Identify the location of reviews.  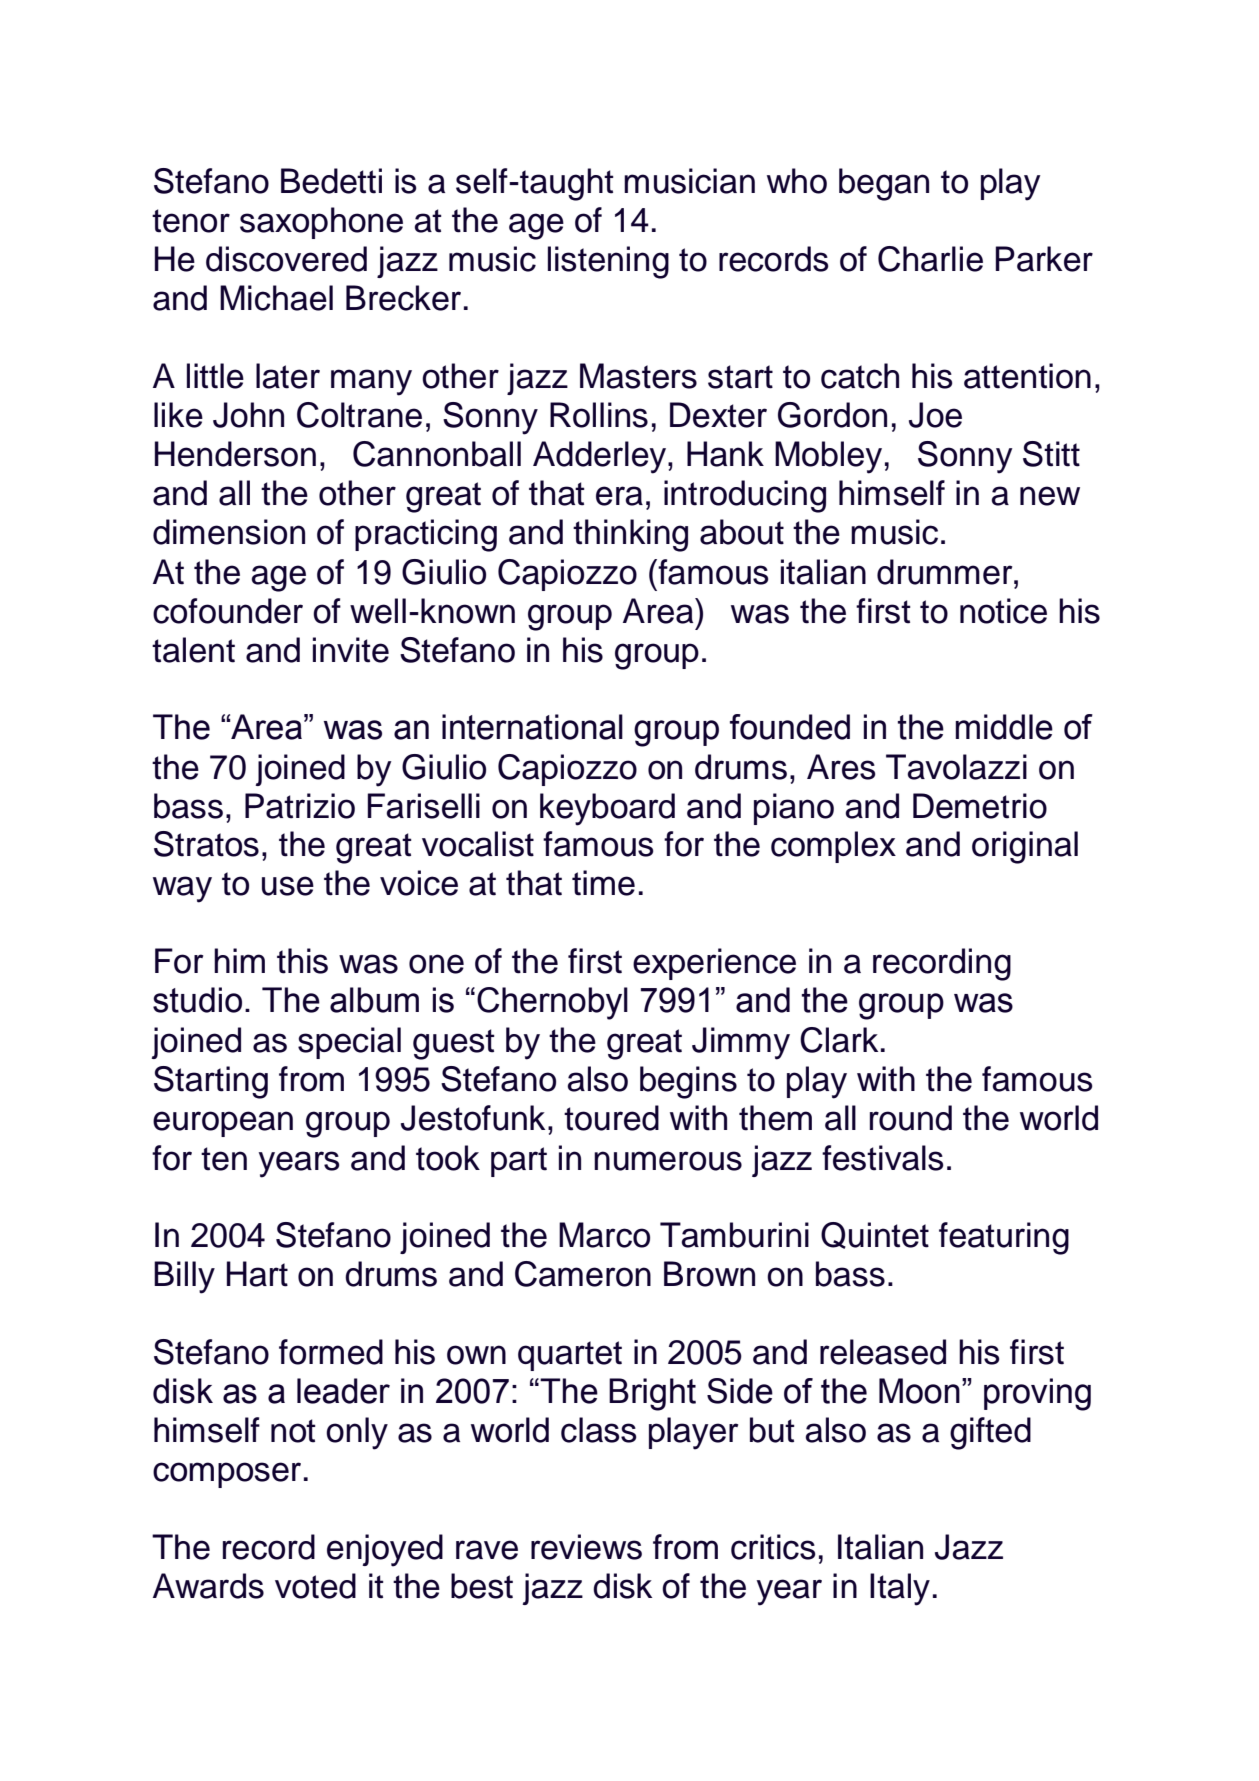
(586, 1547).
